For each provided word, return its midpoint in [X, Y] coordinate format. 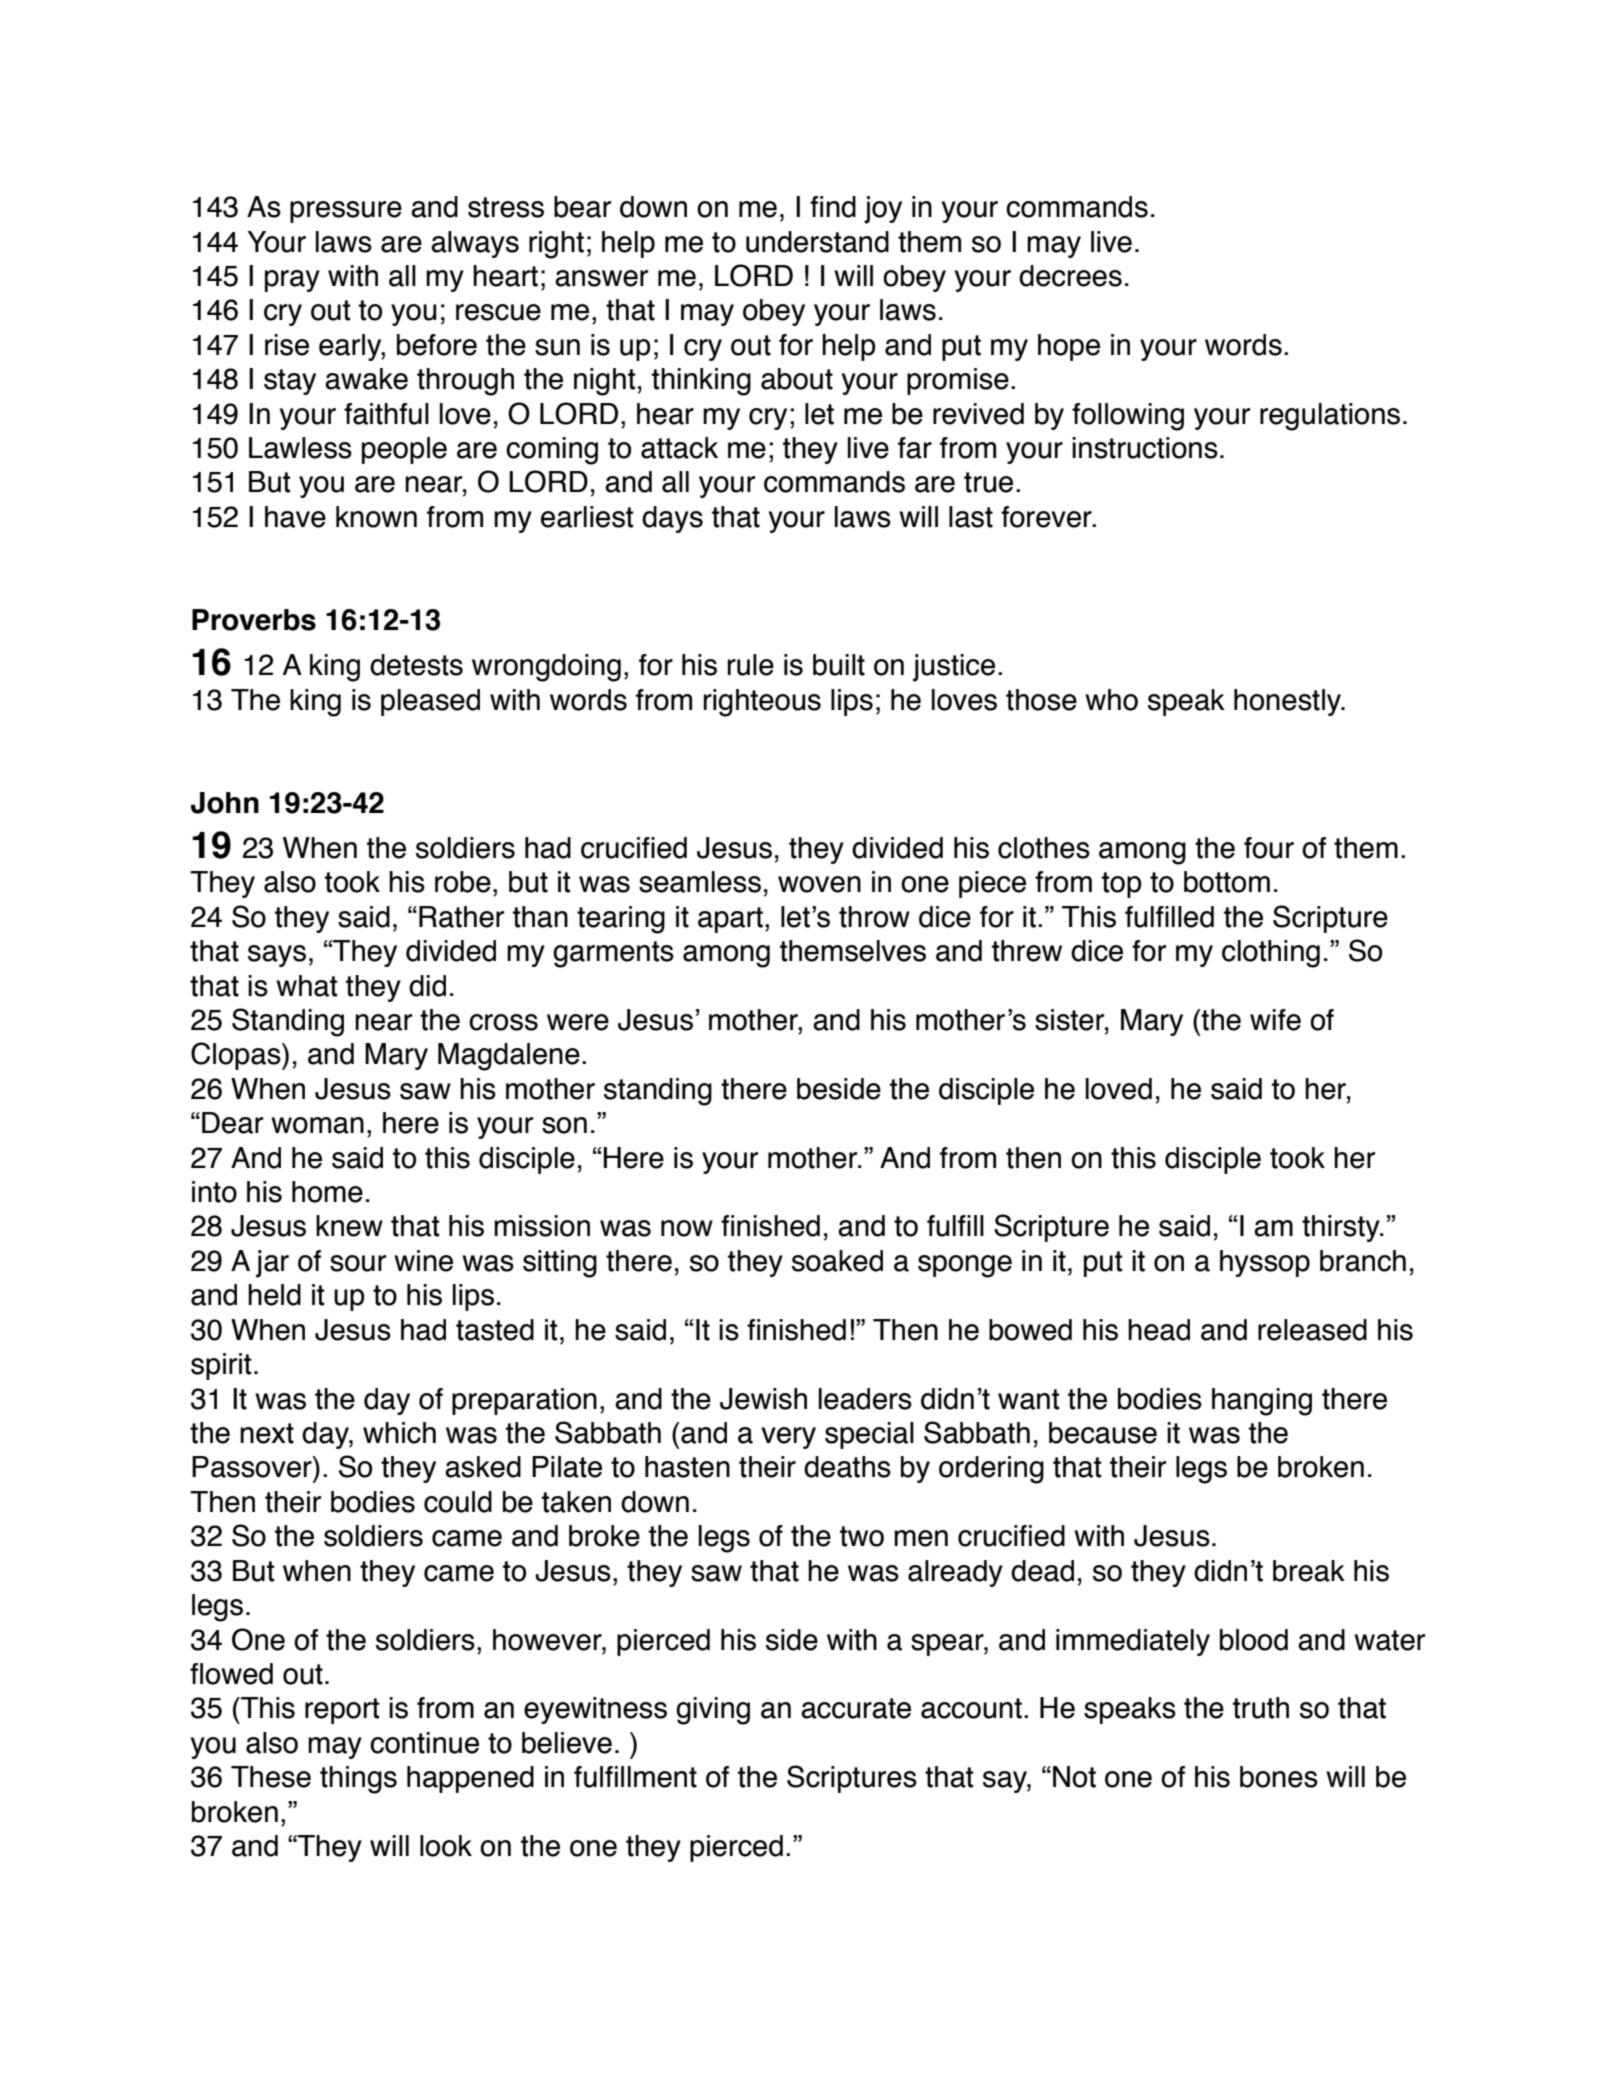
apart [730, 920]
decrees [1070, 276]
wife [1275, 1020]
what [307, 986]
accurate [856, 1708]
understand [817, 242]
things [358, 1780]
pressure [346, 212]
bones [1279, 1777]
